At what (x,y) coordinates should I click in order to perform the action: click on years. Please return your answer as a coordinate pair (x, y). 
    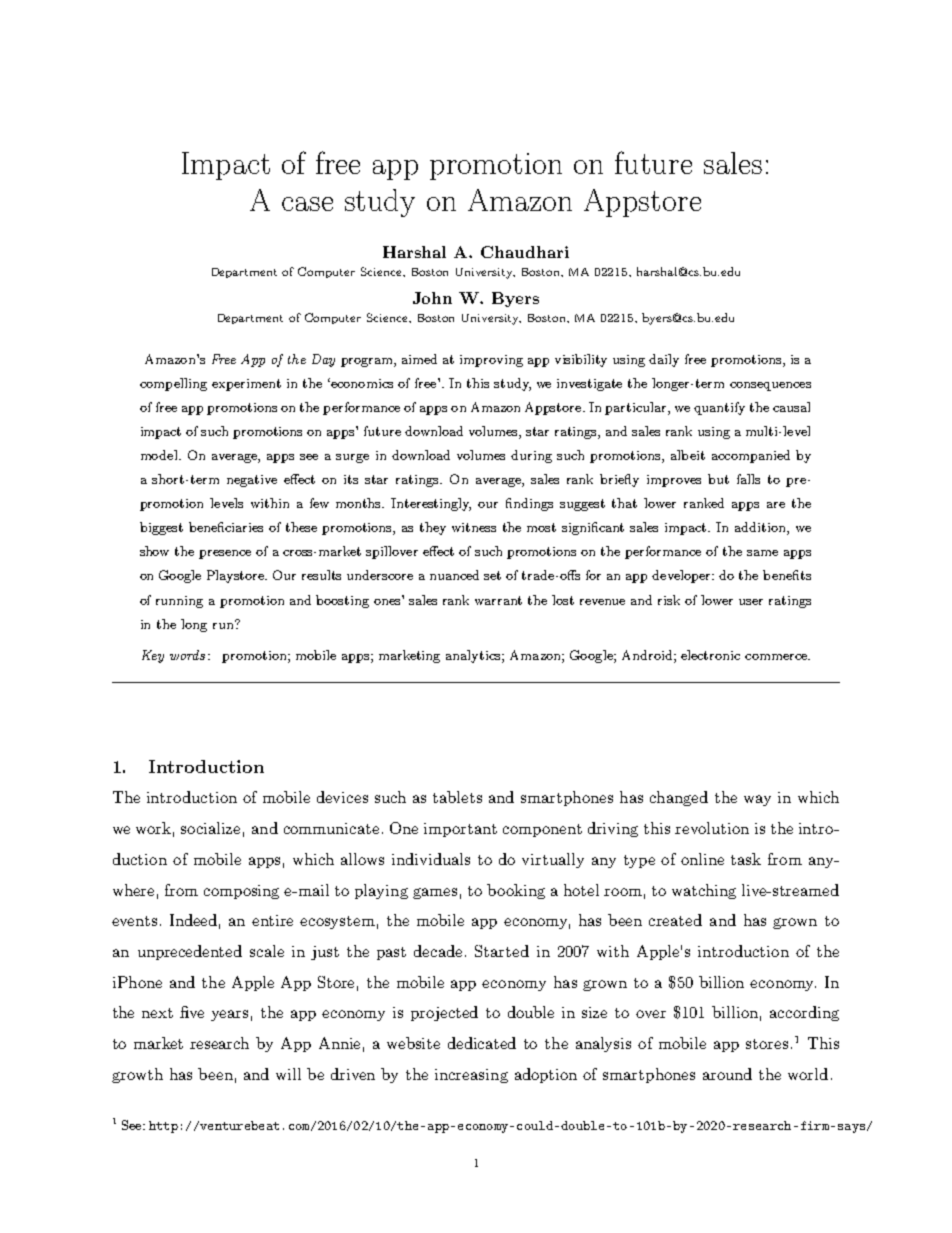
    Looking at the image, I should click on (229, 1015).
